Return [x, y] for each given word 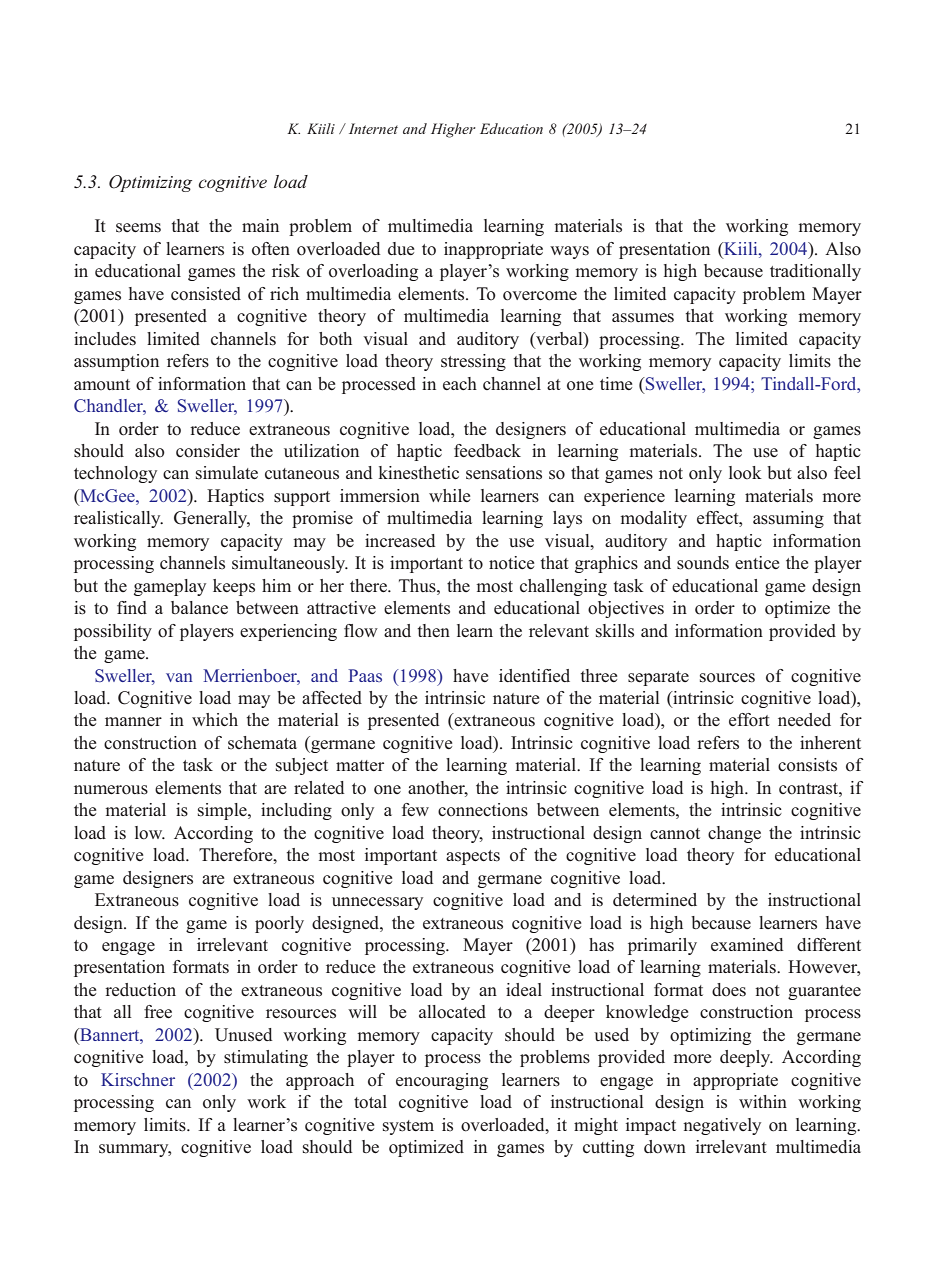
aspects [473, 857]
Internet [373, 128]
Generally [212, 519]
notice [511, 563]
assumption [116, 362]
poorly [279, 924]
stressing [473, 362]
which [215, 719]
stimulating [266, 1058]
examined [747, 944]
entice [757, 562]
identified [534, 675]
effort [749, 720]
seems [138, 228]
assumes [643, 318]
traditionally [815, 272]
